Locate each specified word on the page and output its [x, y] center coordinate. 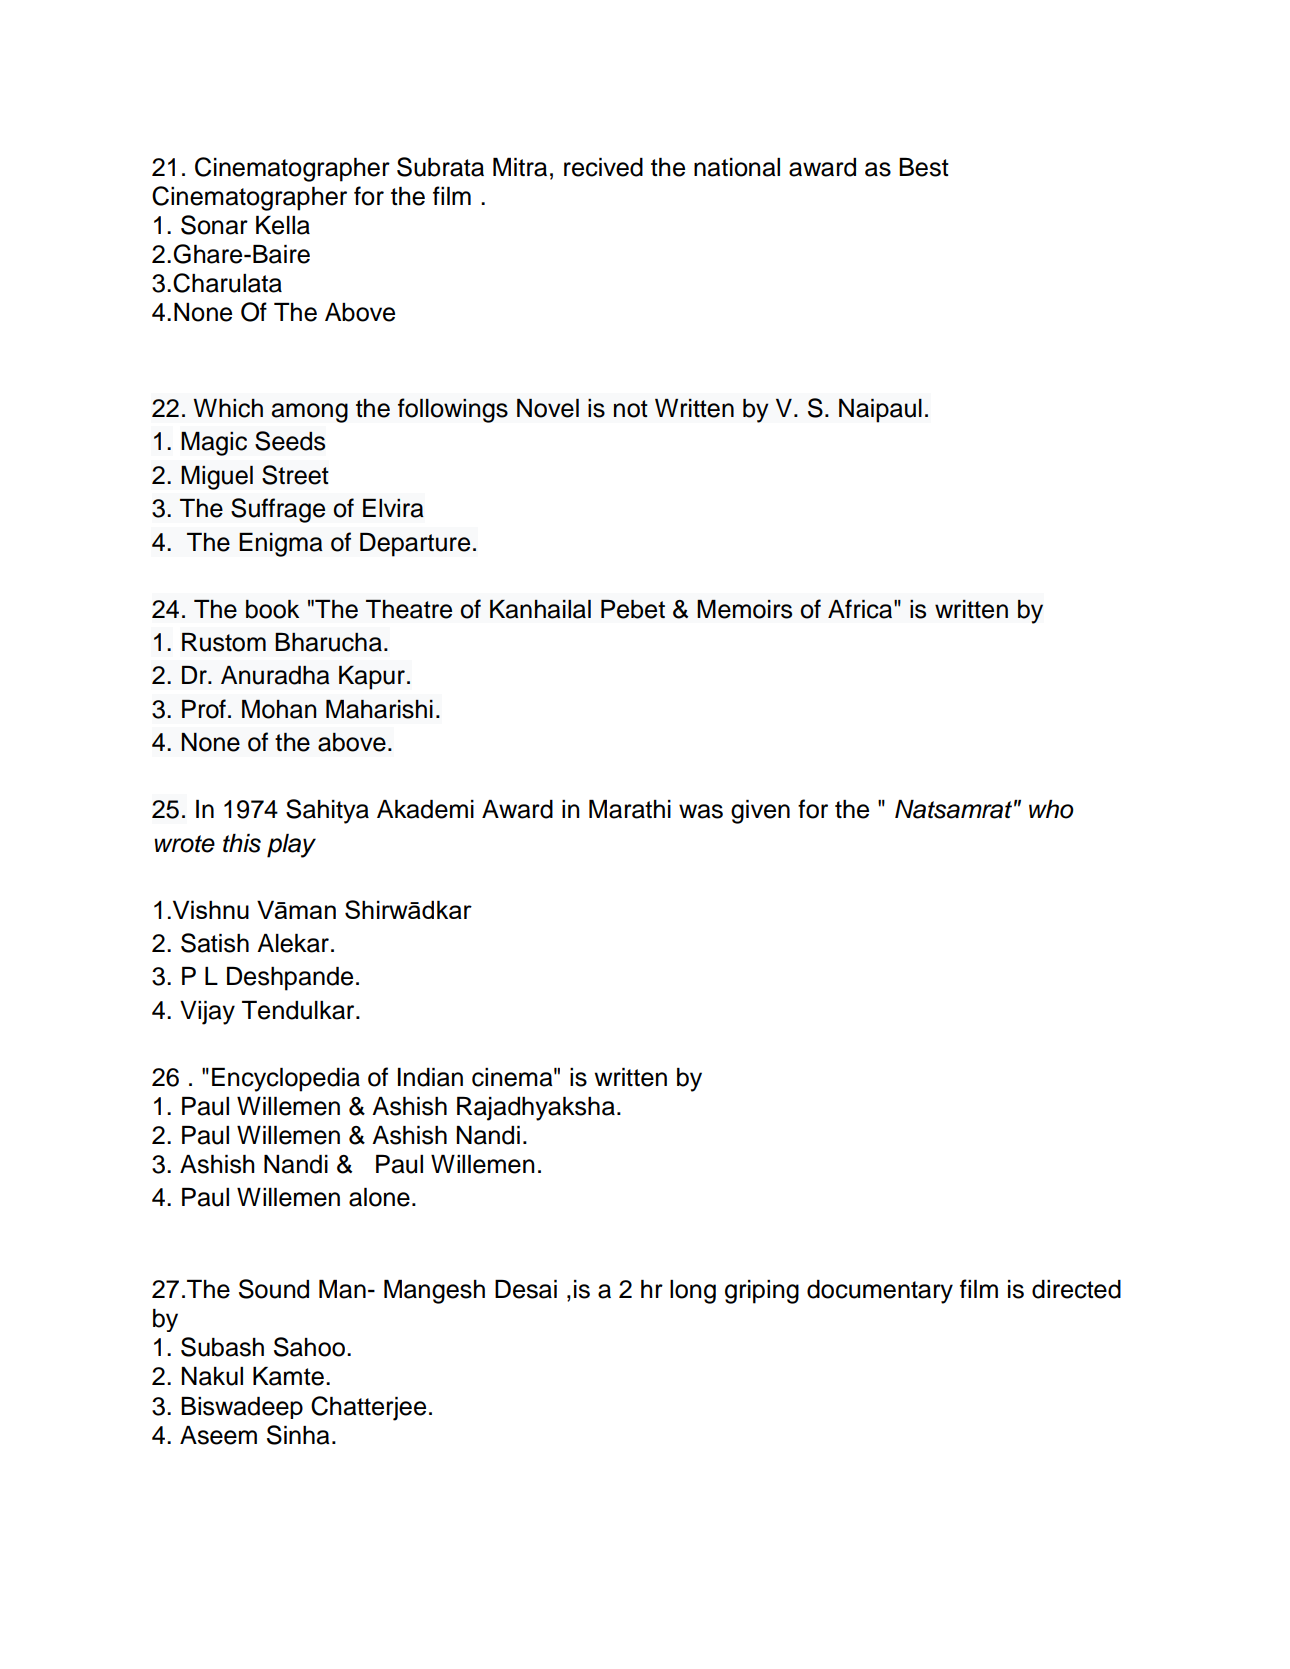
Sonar [214, 225]
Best [924, 167]
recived [603, 167]
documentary [880, 1292]
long [693, 1292]
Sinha [298, 1435]
